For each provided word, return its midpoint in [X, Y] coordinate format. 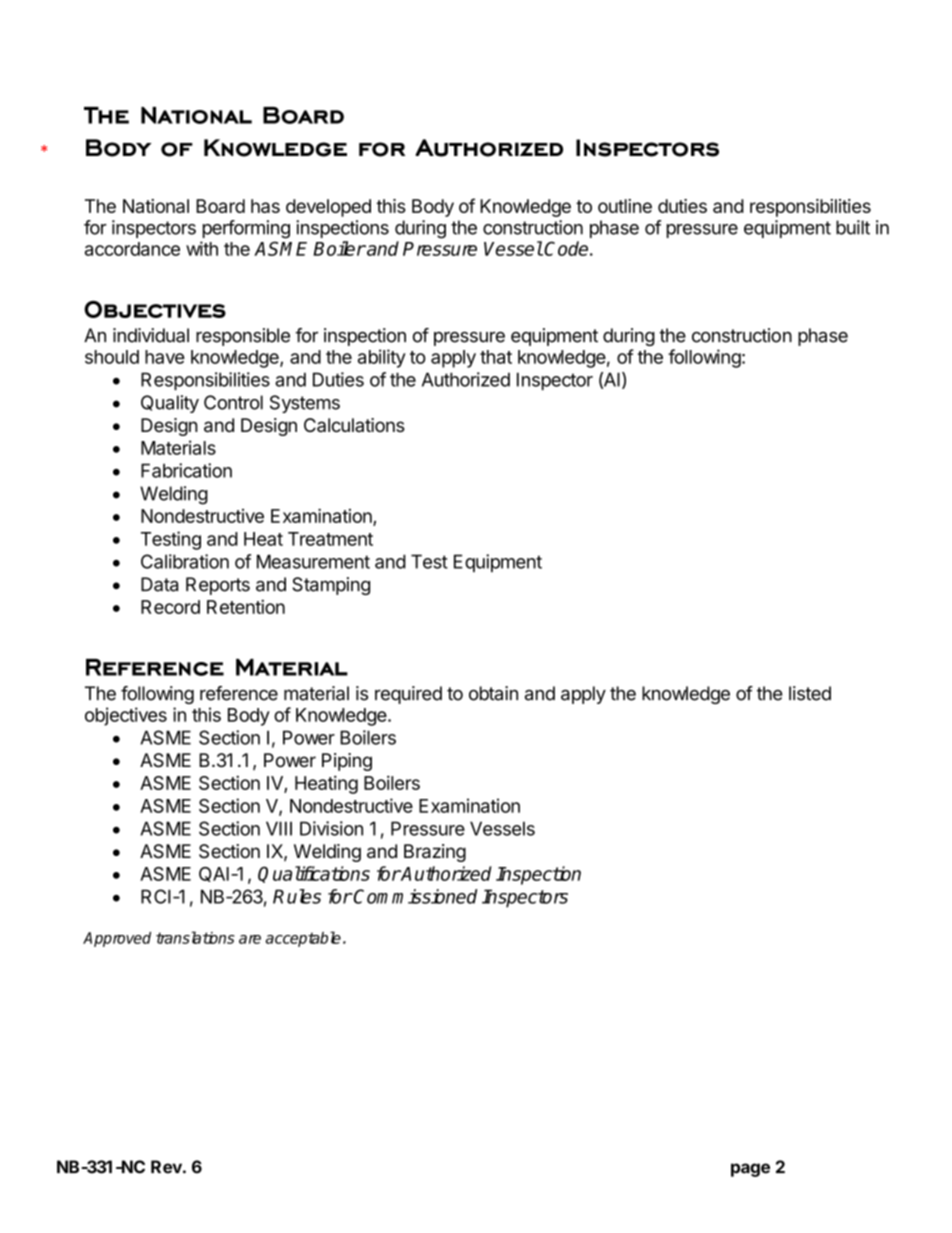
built [853, 227]
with [202, 248]
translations [195, 937]
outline [625, 206]
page [750, 1170]
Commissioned [414, 896]
